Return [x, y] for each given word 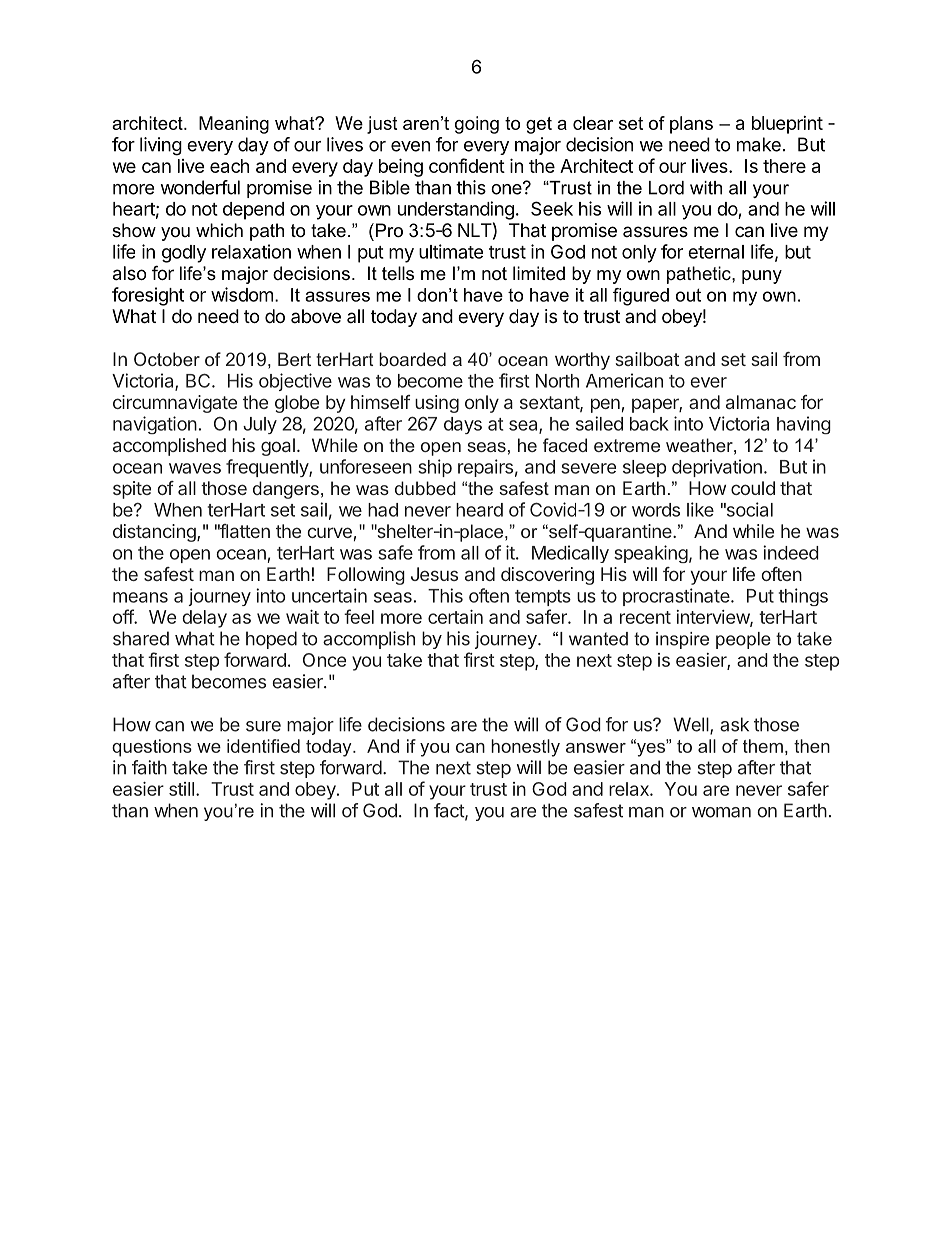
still [181, 789]
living [161, 146]
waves [195, 468]
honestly [525, 748]
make [759, 144]
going [477, 125]
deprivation [717, 468]
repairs [485, 468]
